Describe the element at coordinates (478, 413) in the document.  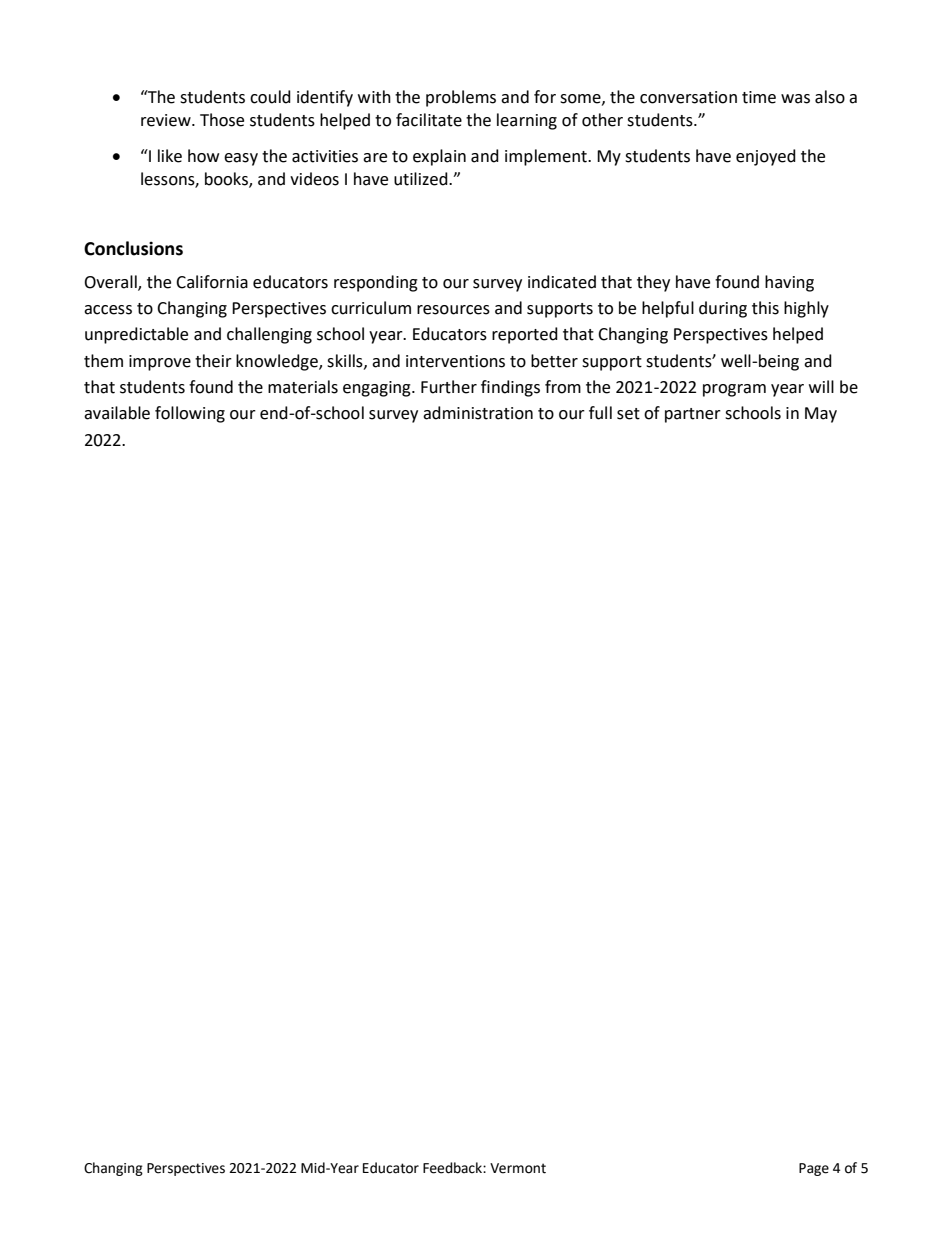
I see `administration` at that location.
